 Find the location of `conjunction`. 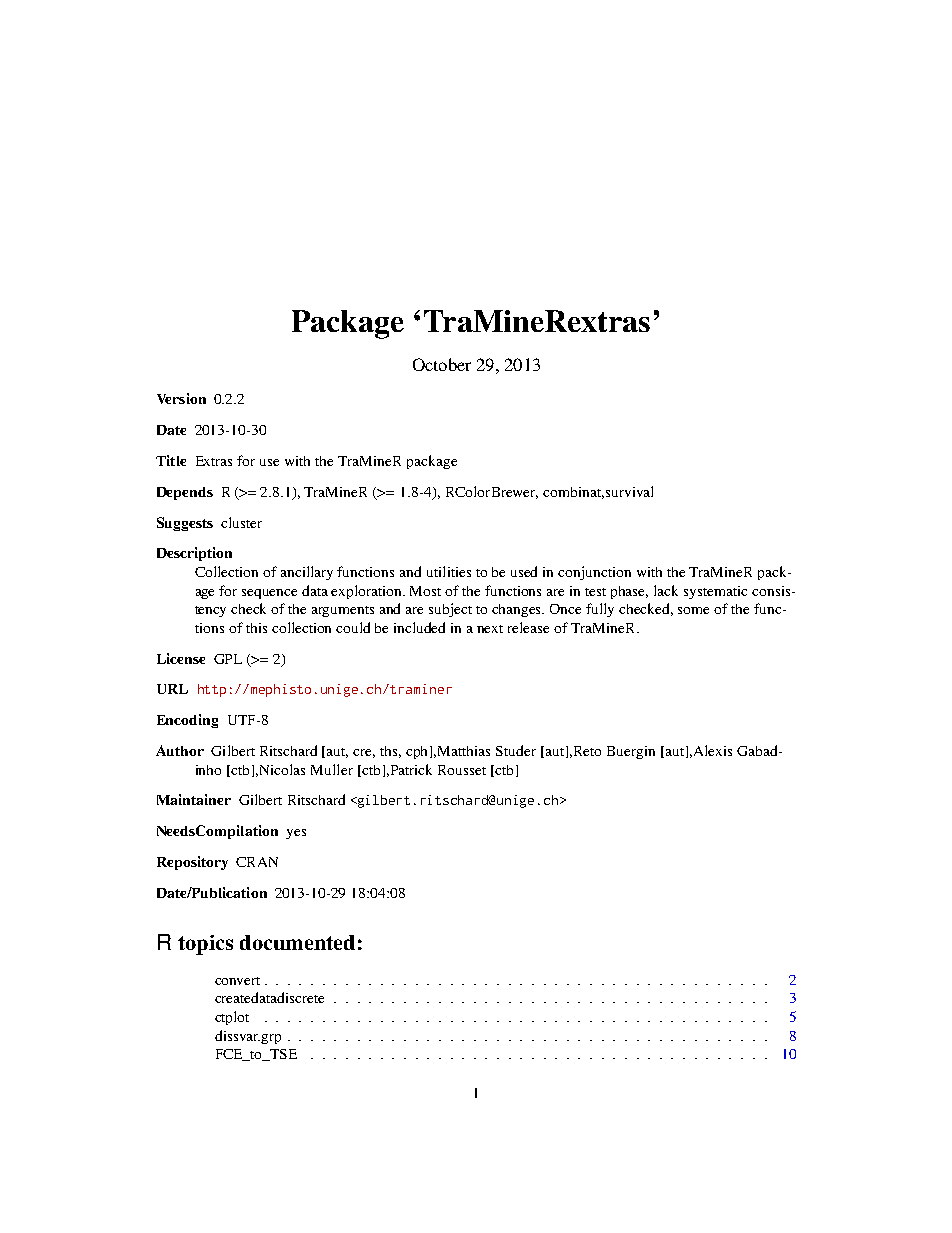

conjunction is located at coordinates (594, 573).
